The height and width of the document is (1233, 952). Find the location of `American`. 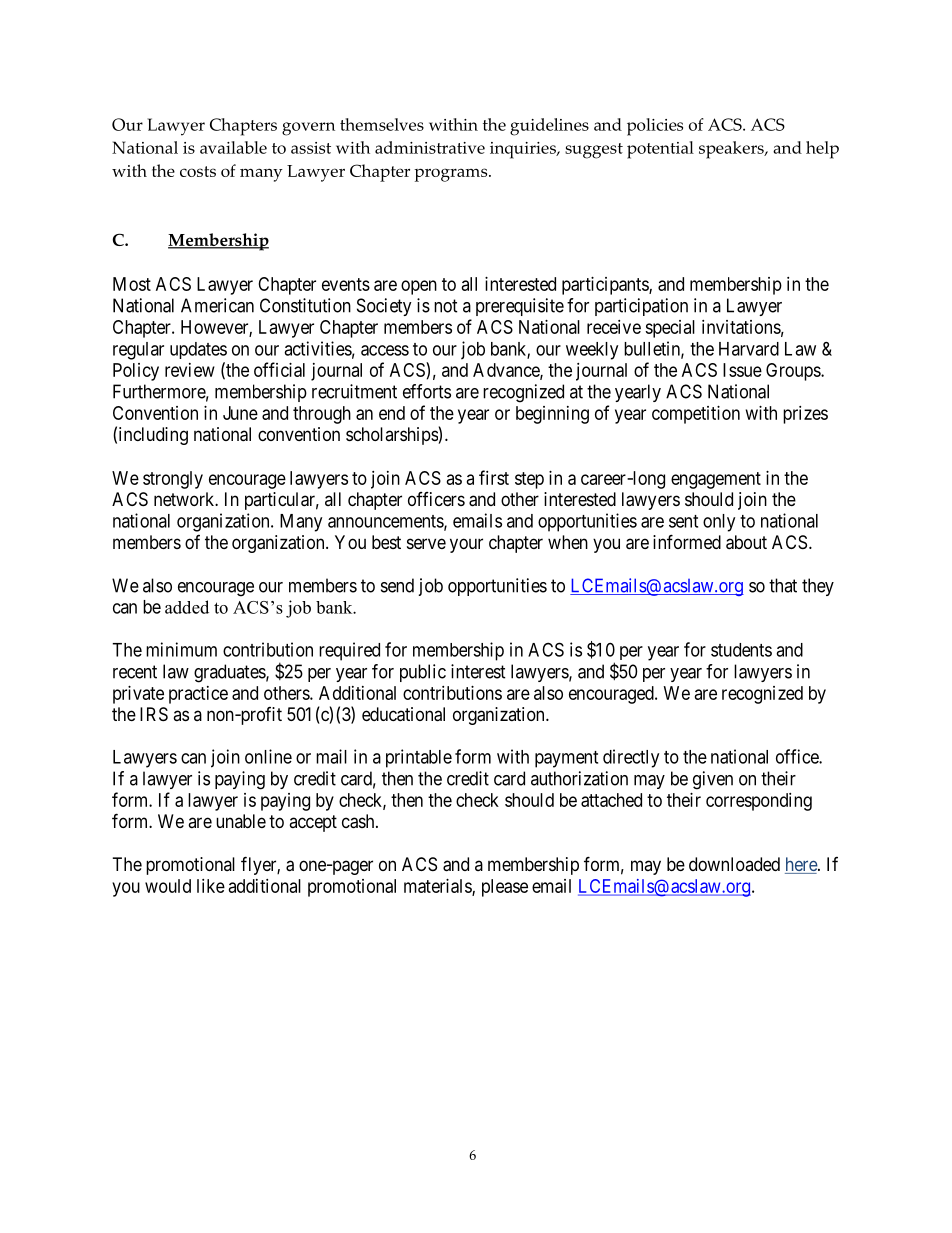

American is located at coordinates (217, 305).
